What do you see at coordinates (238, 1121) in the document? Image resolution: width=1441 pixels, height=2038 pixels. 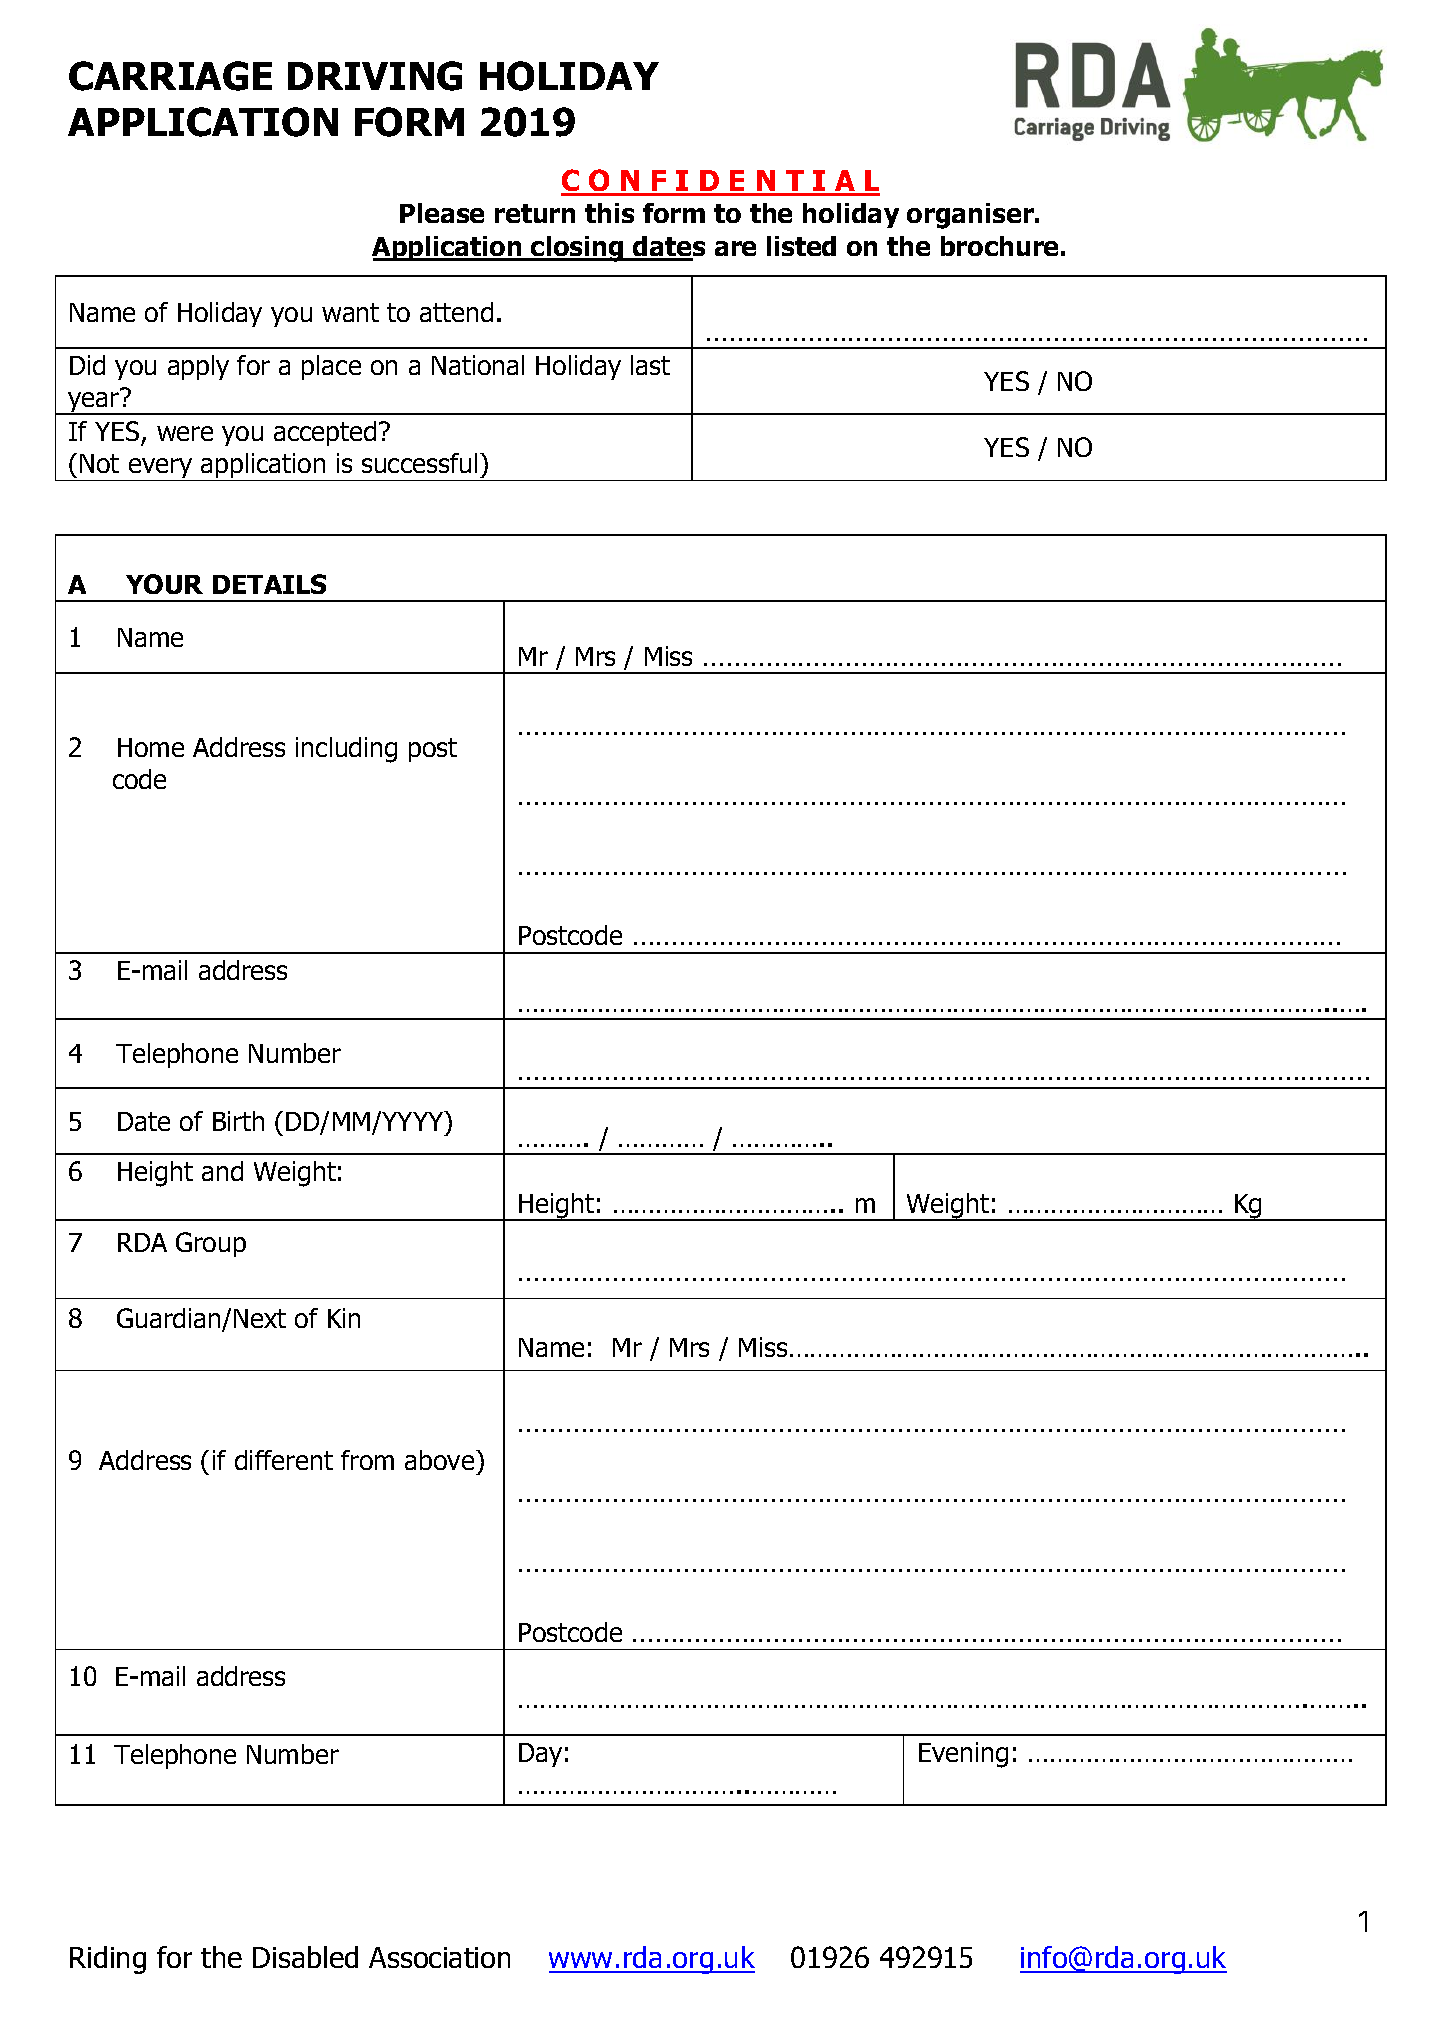 I see `Birth` at bounding box center [238, 1121].
